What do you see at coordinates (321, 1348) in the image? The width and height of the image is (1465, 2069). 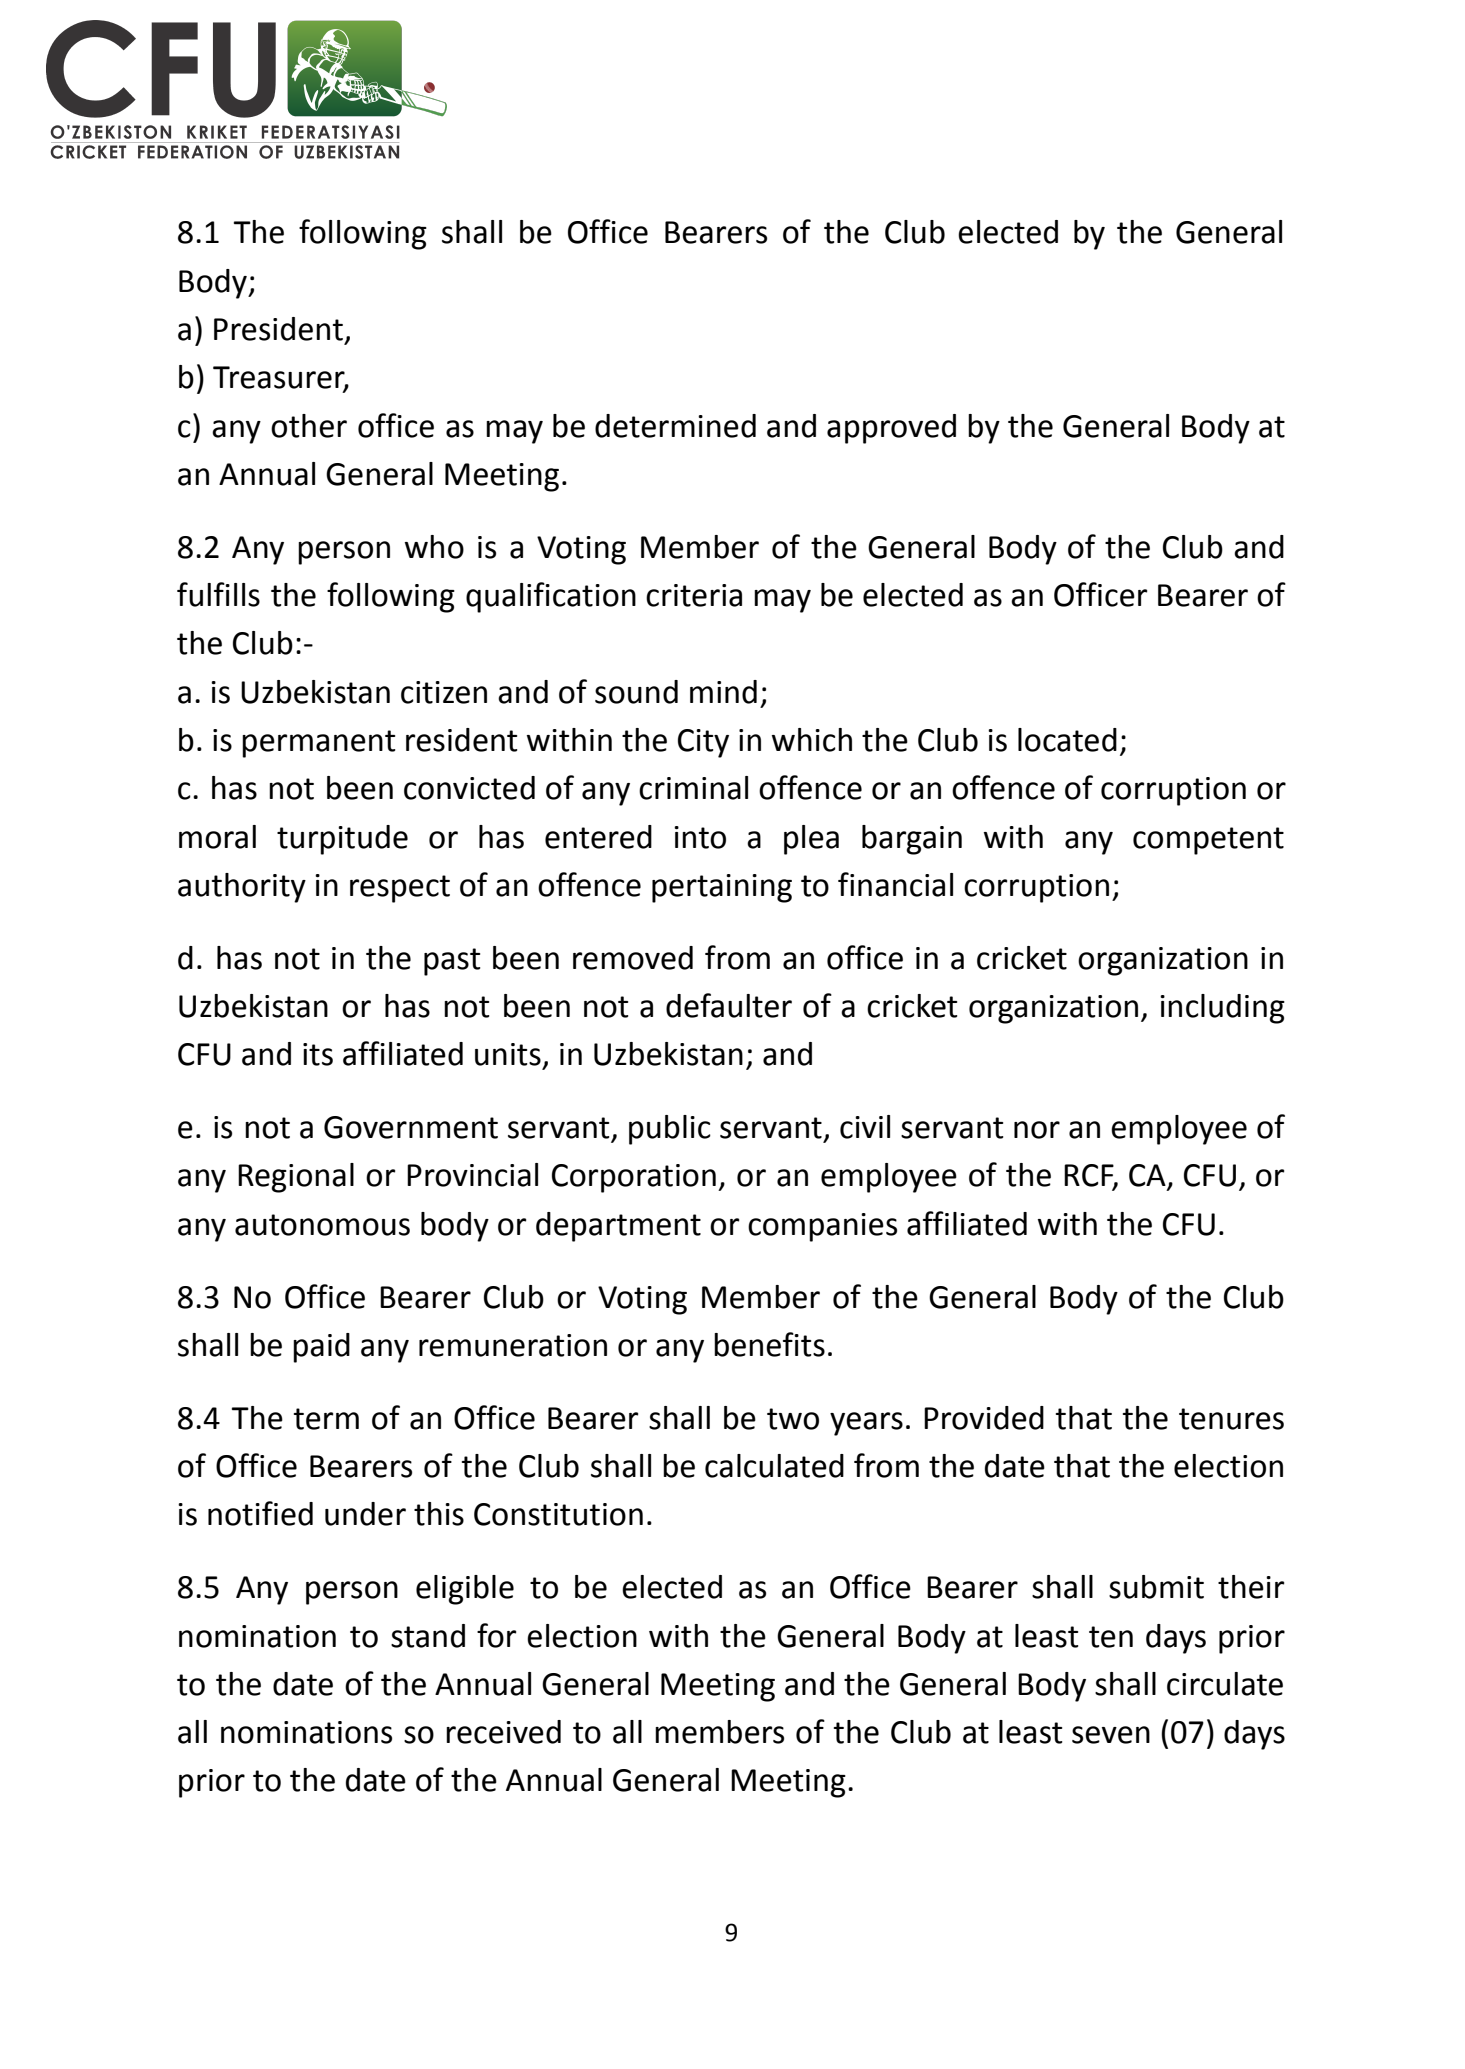 I see `paid` at bounding box center [321, 1348].
